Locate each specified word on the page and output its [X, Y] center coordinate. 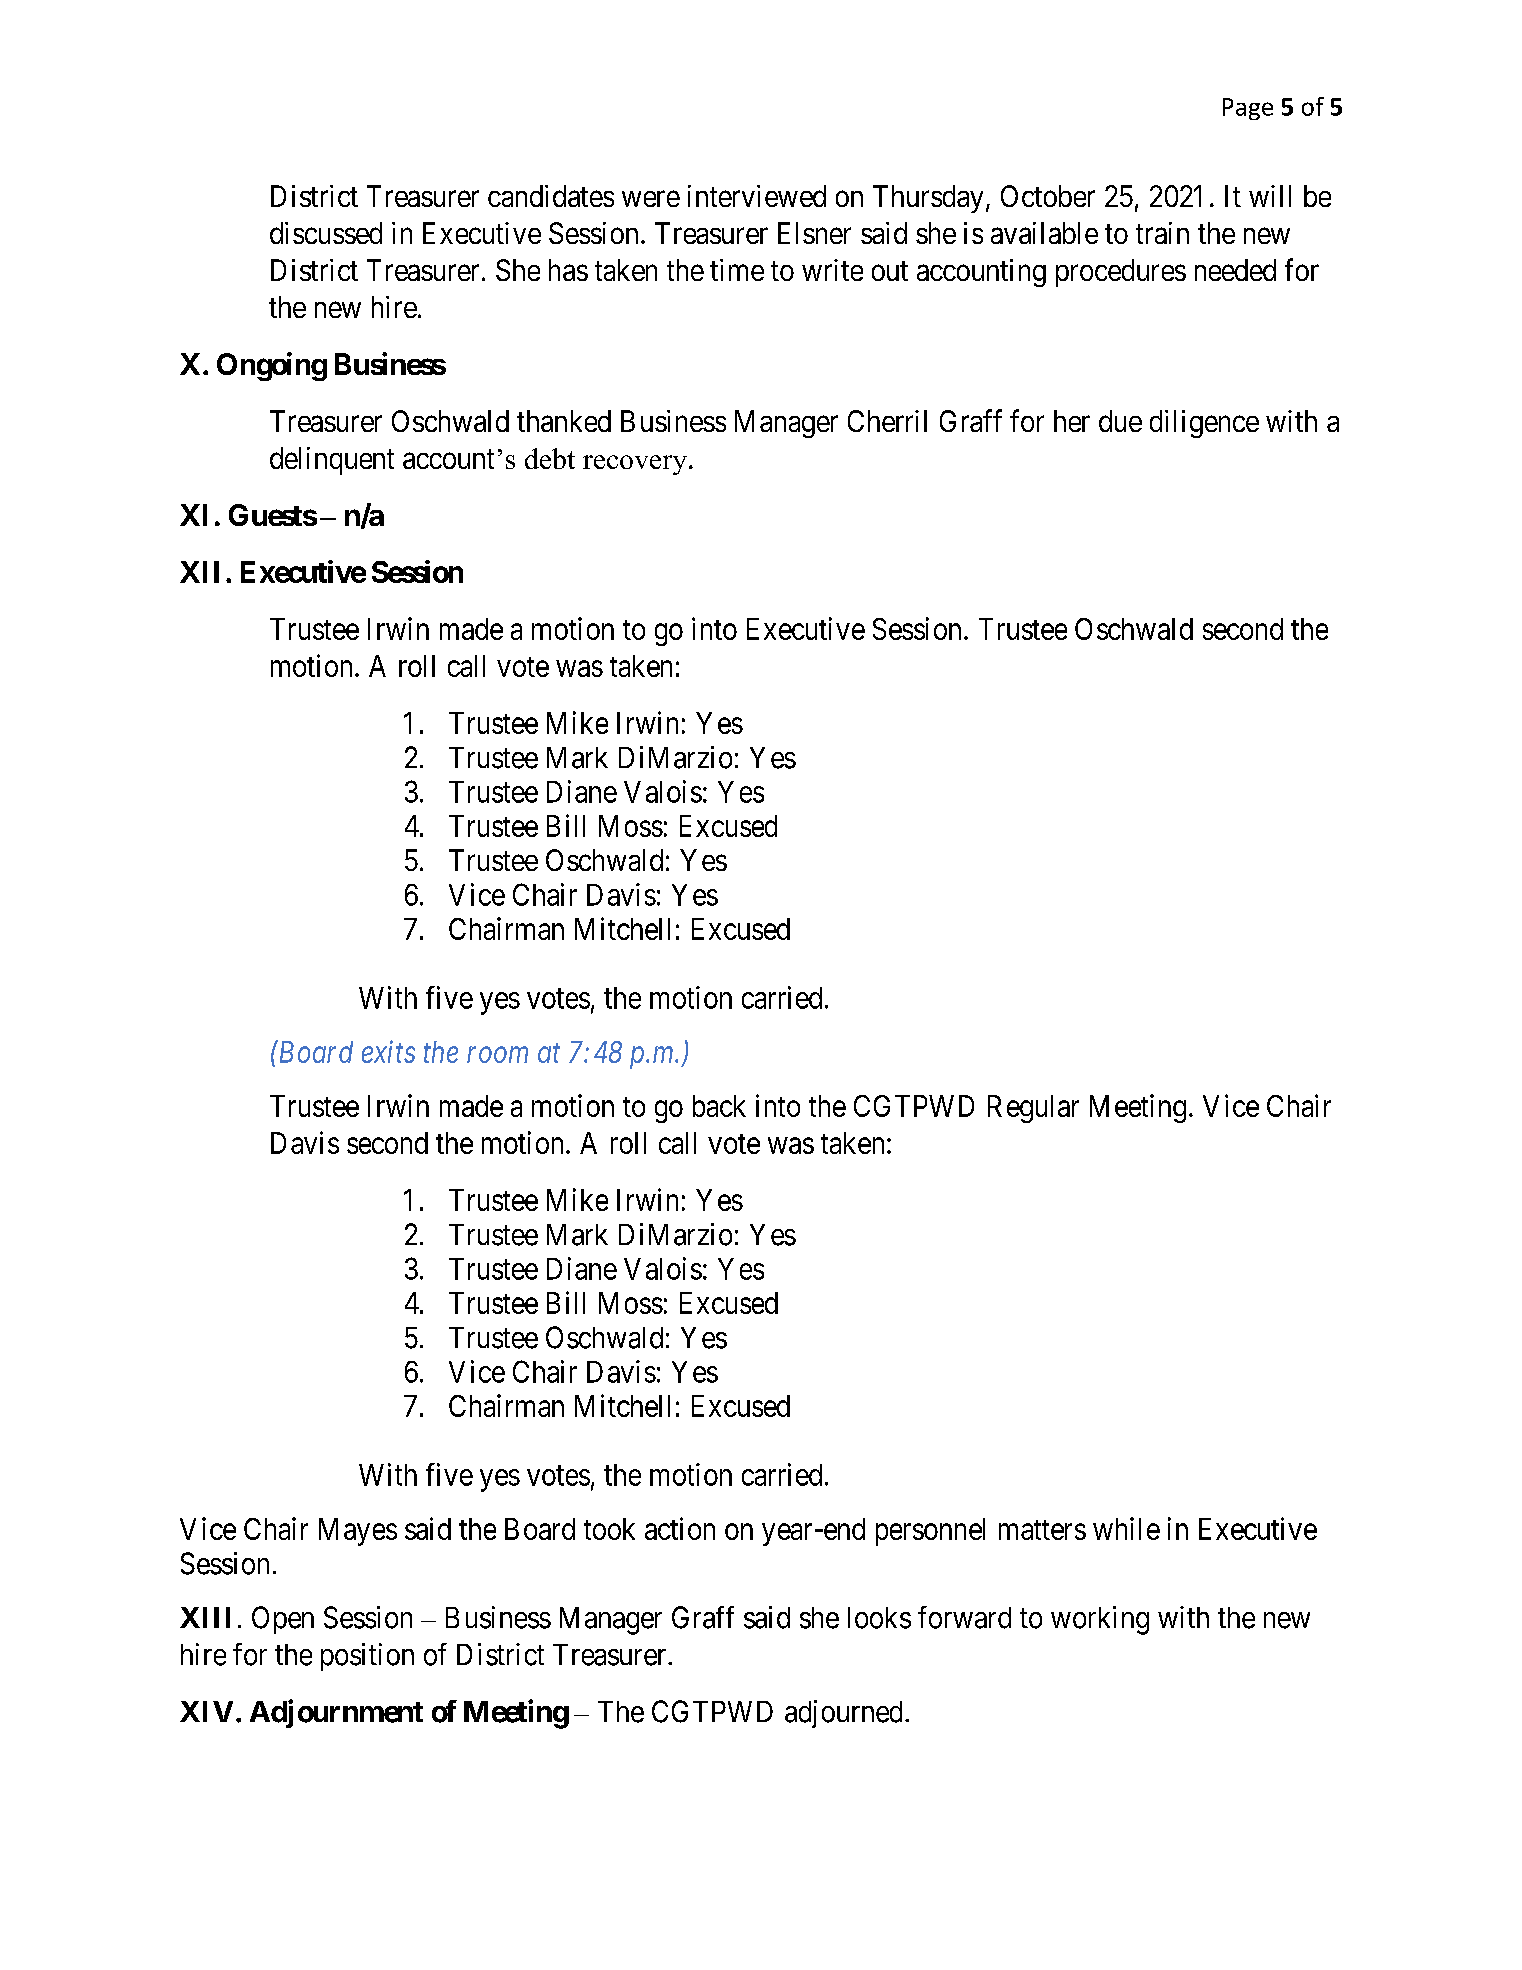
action [680, 1528]
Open [283, 1620]
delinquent [332, 461]
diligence [1204, 424]
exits [388, 1052]
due [1120, 421]
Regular [1033, 1109]
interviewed [757, 196]
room [497, 1055]
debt [550, 458]
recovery [635, 465]
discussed [326, 233]
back [719, 1106]
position [367, 1657]
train [1162, 233]
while [1126, 1528]
